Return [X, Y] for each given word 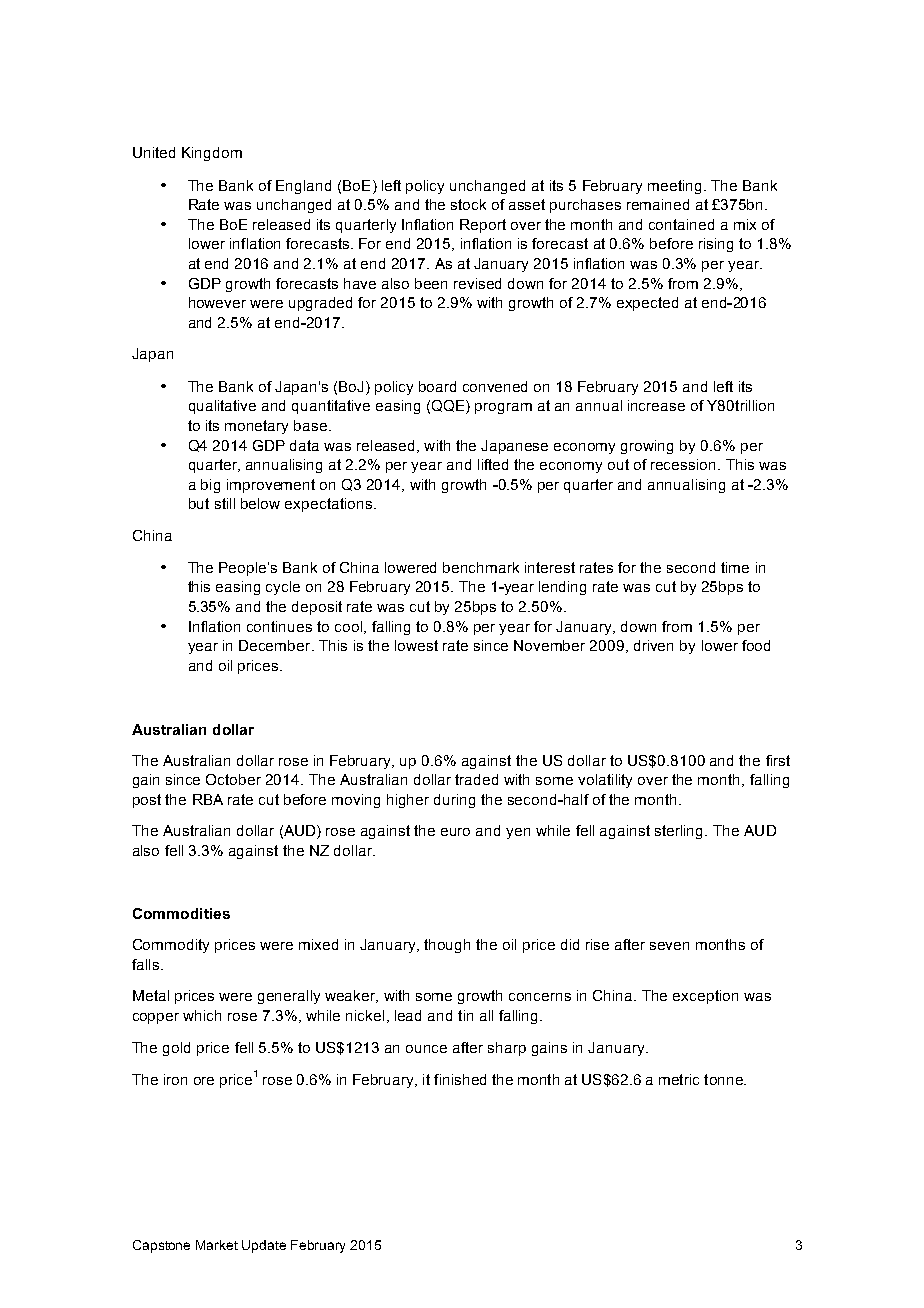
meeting [676, 187]
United [154, 152]
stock [468, 204]
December [276, 645]
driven [653, 645]
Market [217, 1245]
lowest [416, 645]
